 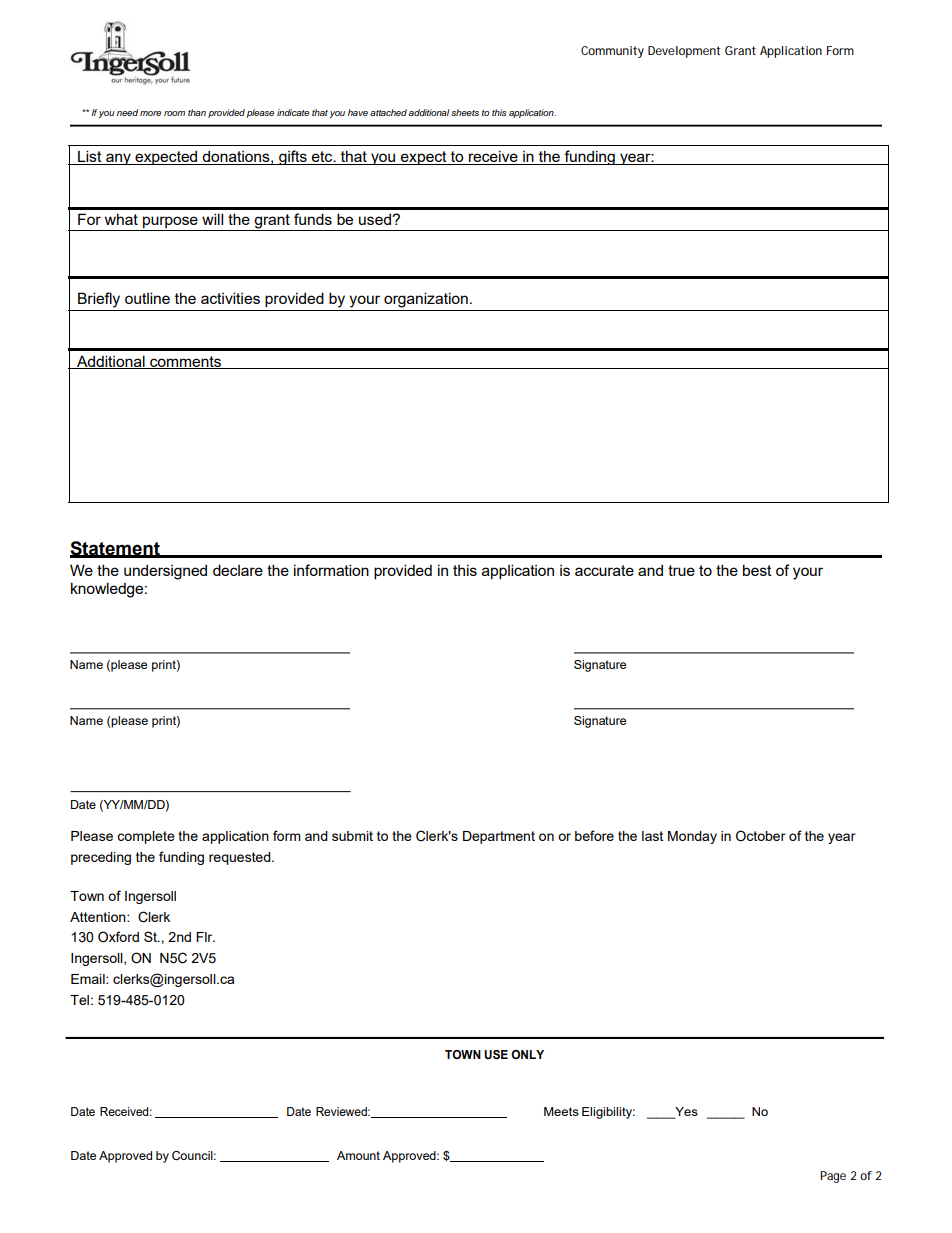 What do you see at coordinates (146, 837) in the document?
I see `complete` at bounding box center [146, 837].
